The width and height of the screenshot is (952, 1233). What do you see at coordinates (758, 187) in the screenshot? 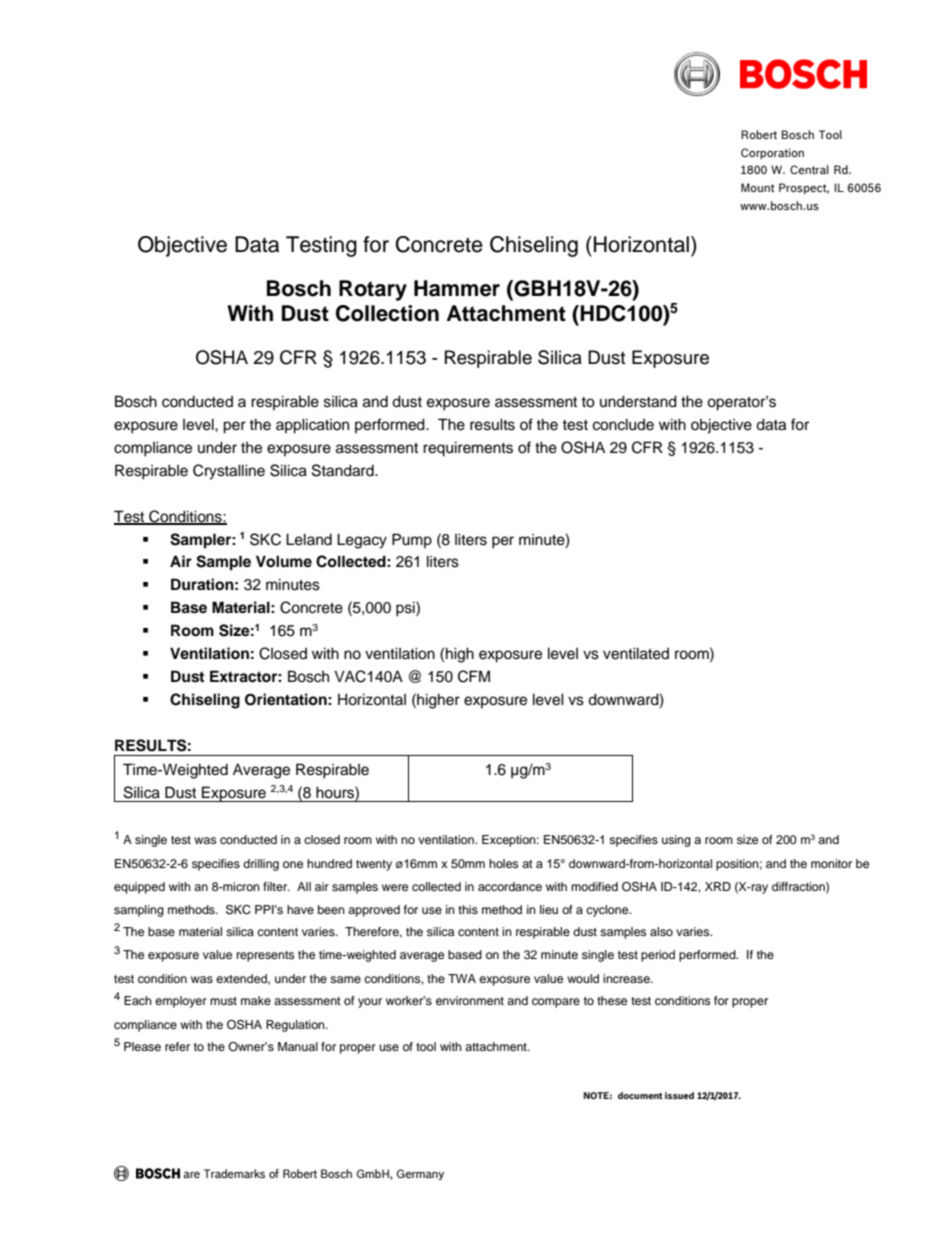
I see `Mount` at bounding box center [758, 187].
